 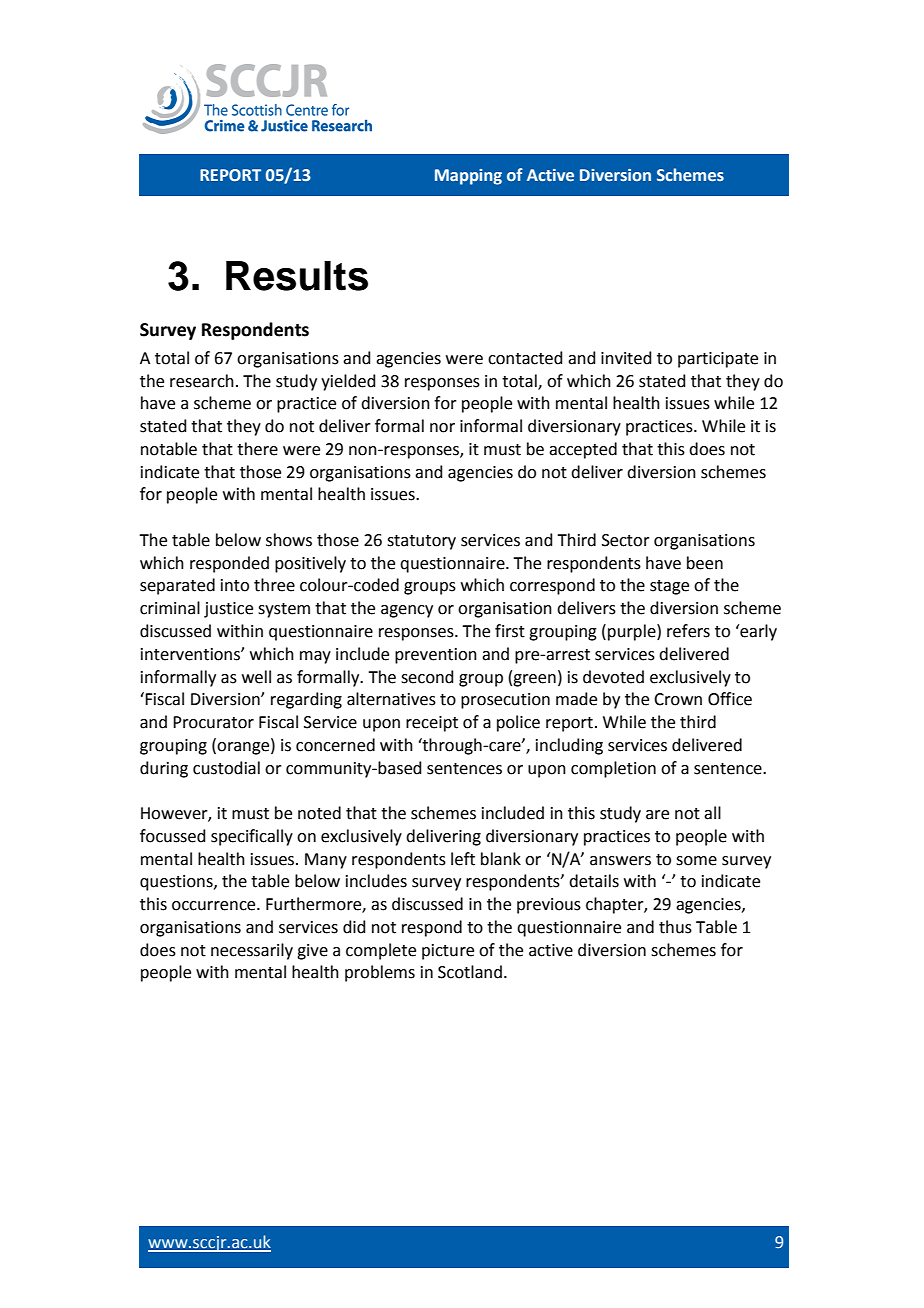 What do you see at coordinates (448, 952) in the image?
I see `picture` at bounding box center [448, 952].
